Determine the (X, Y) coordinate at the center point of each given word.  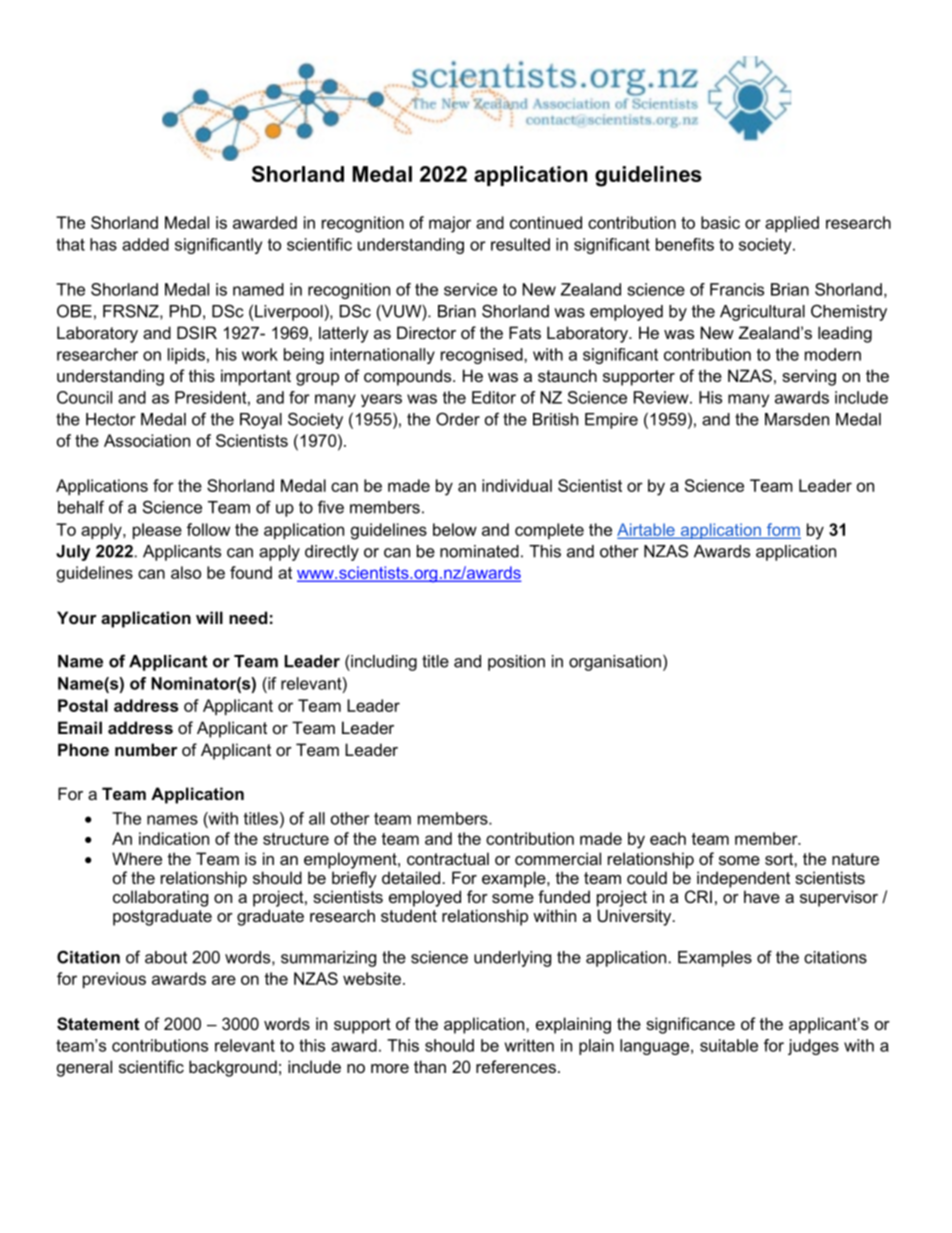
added (145, 244)
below (455, 529)
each (668, 838)
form (783, 530)
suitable (729, 1045)
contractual (448, 858)
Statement (98, 1024)
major (450, 224)
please (157, 531)
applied (792, 224)
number (146, 749)
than (430, 1066)
